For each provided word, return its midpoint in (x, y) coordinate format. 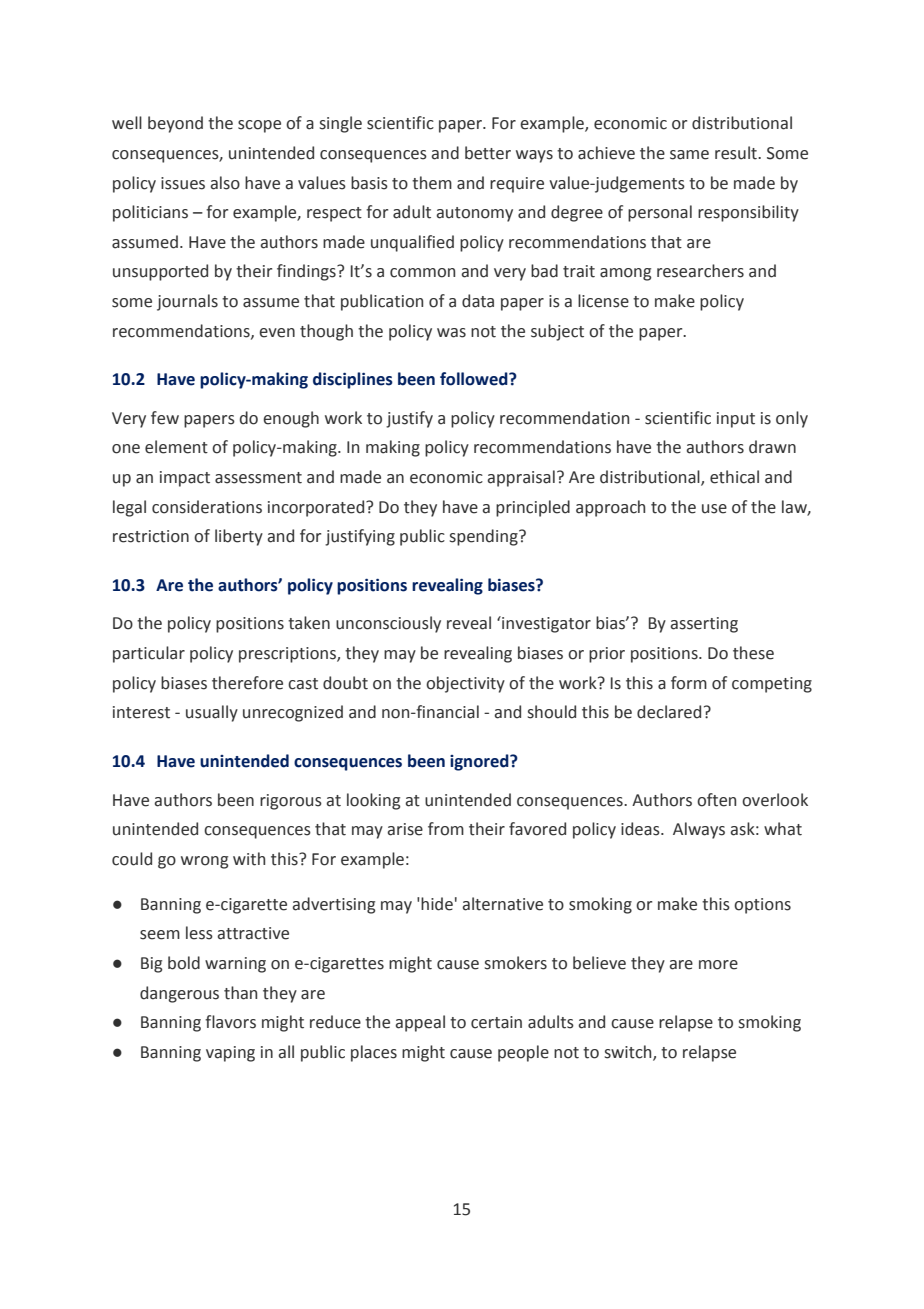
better (488, 153)
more (718, 965)
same (689, 155)
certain (496, 1022)
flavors (230, 1022)
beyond (175, 124)
